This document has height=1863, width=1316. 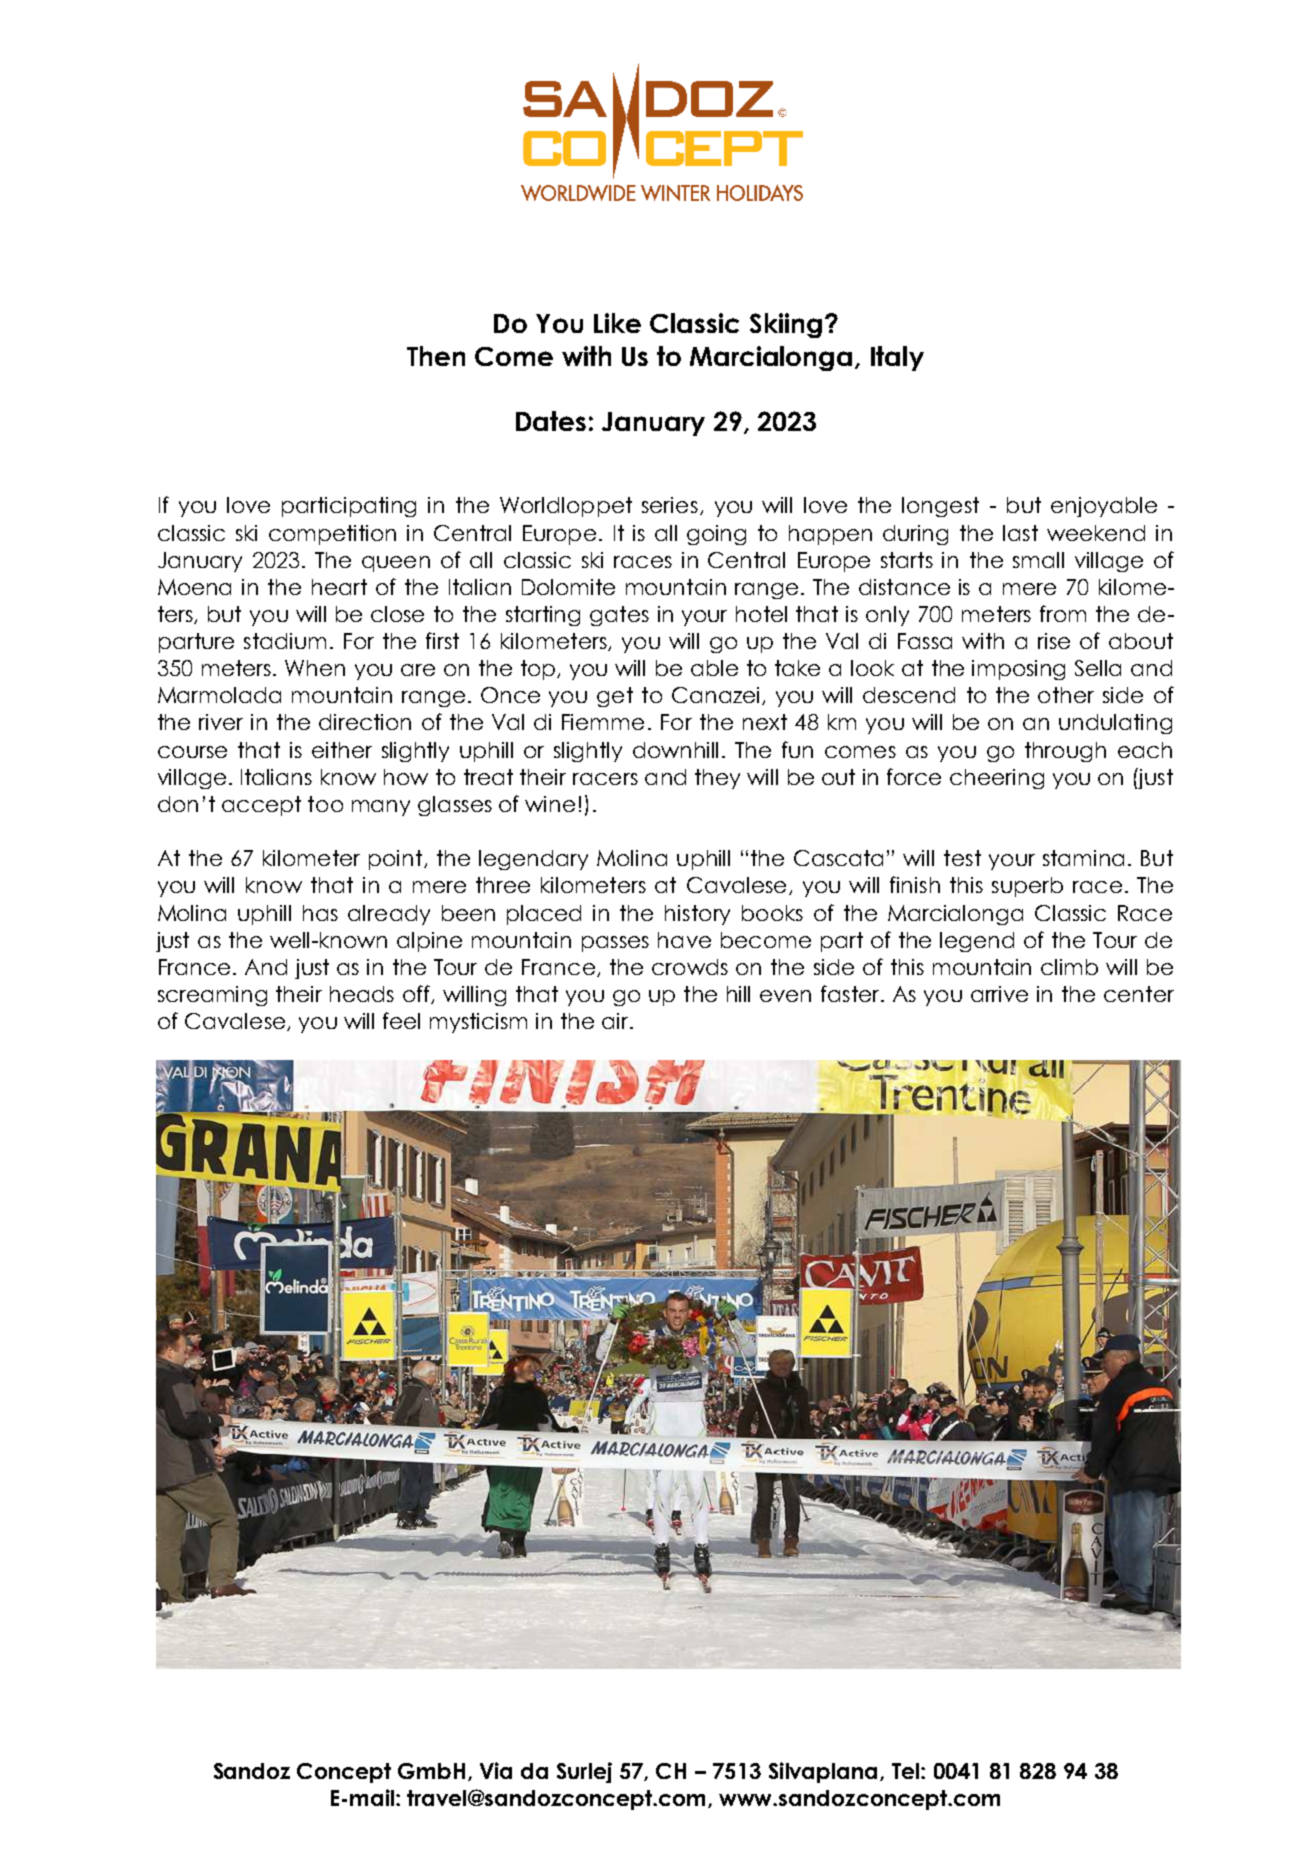 I want to click on heads, so click(x=362, y=994).
